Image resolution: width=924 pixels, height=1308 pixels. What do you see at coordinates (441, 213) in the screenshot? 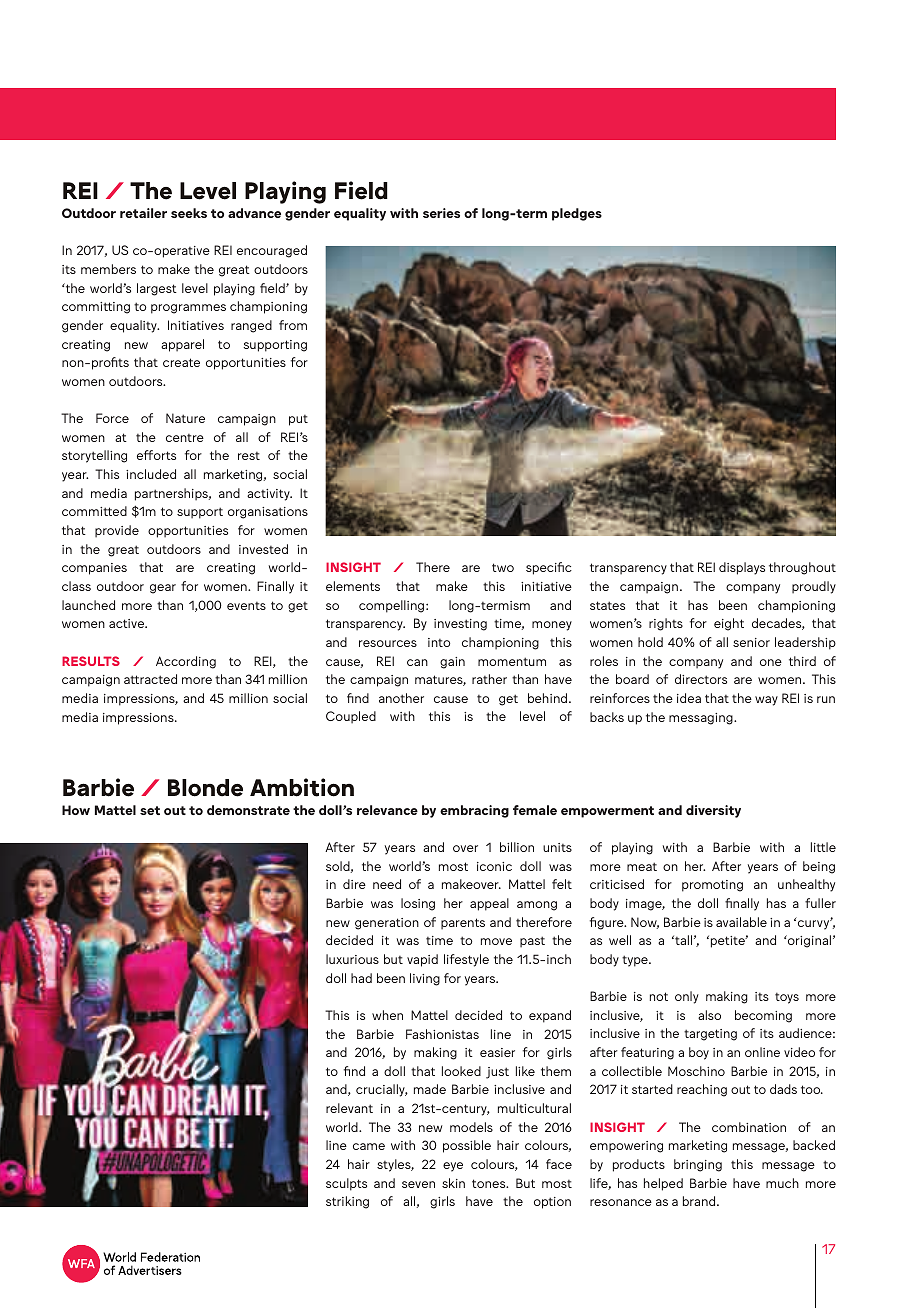
I see `series` at bounding box center [441, 213].
